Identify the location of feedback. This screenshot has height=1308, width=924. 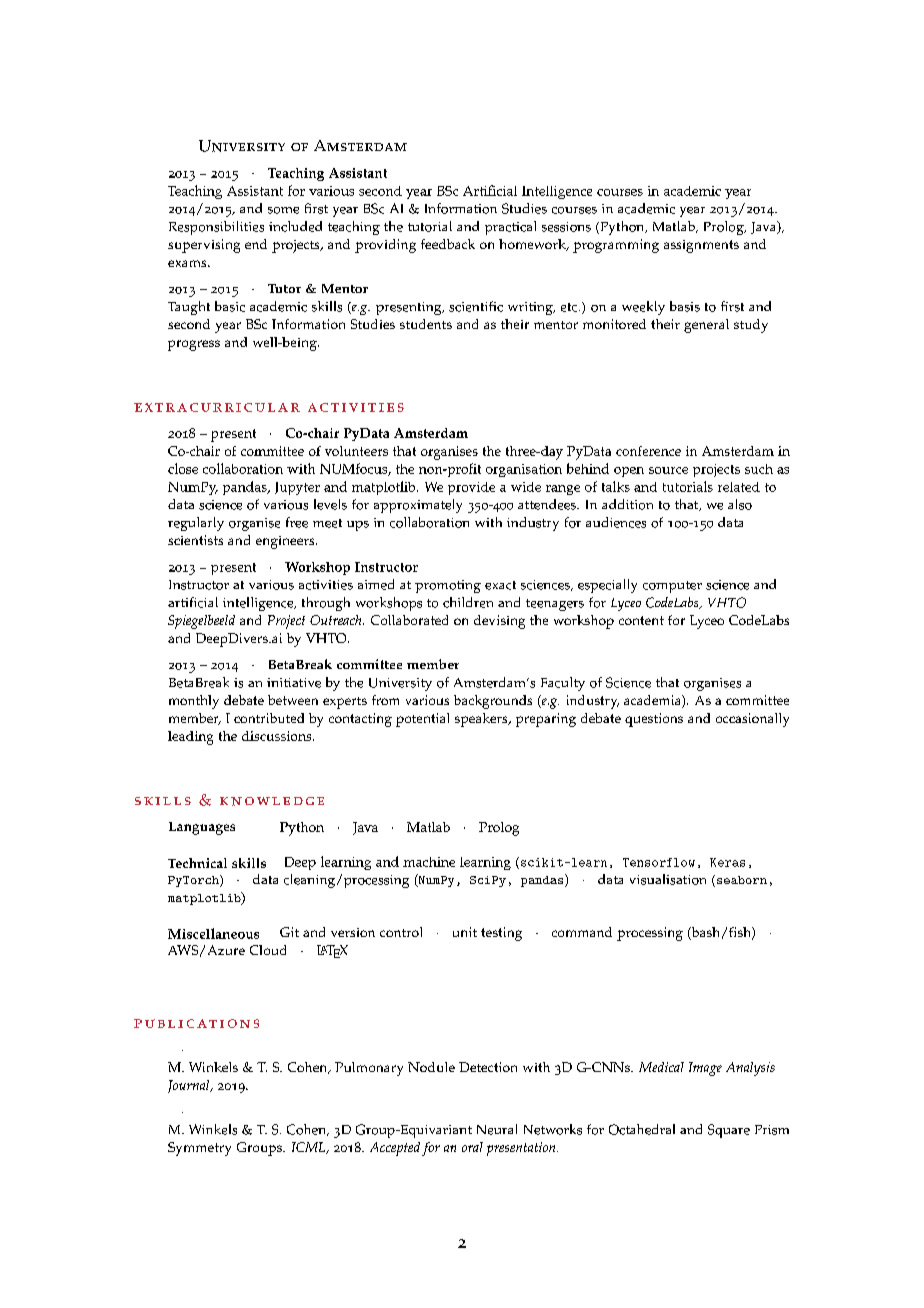
(448, 244).
